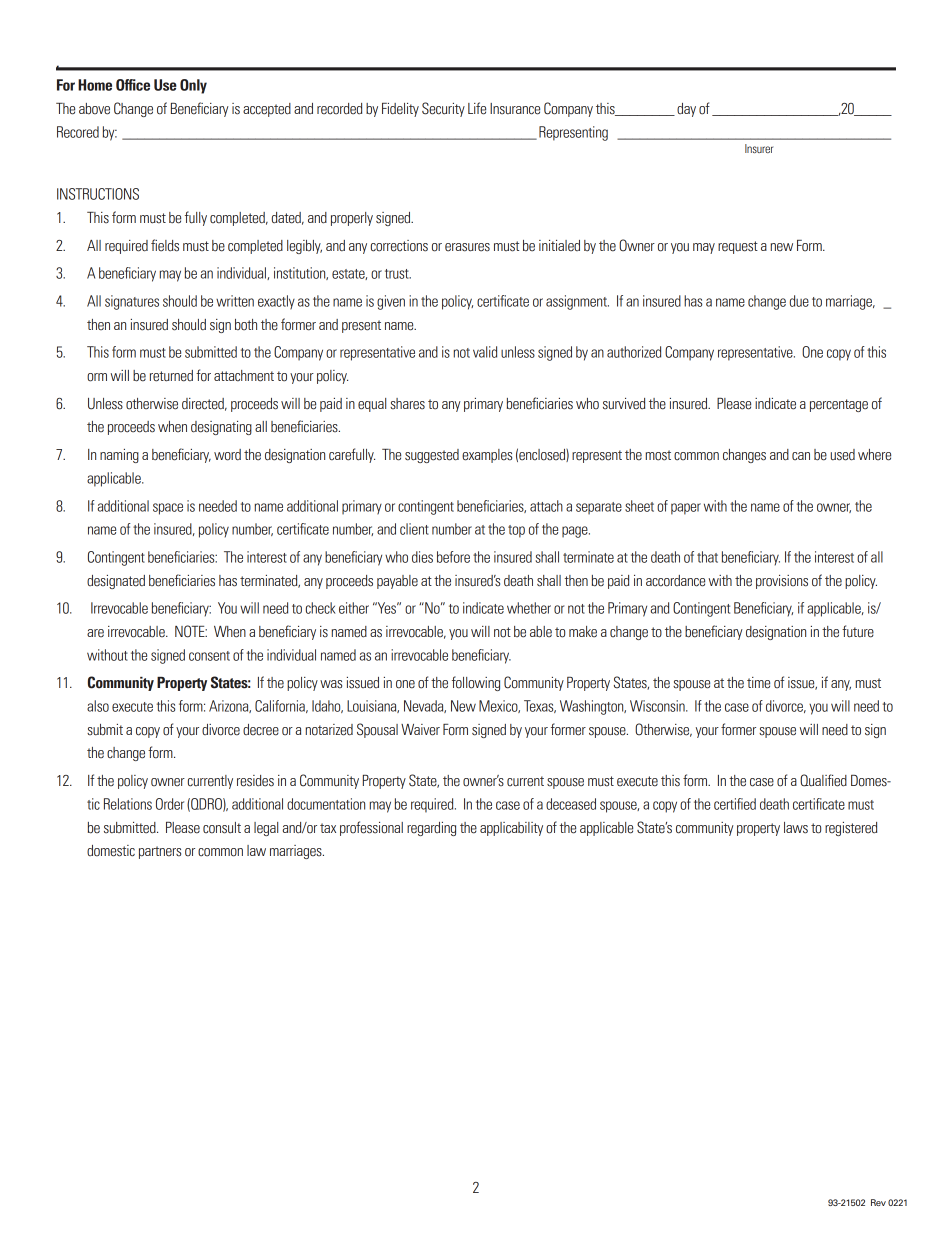  I want to click on Insurance, so click(515, 109).
